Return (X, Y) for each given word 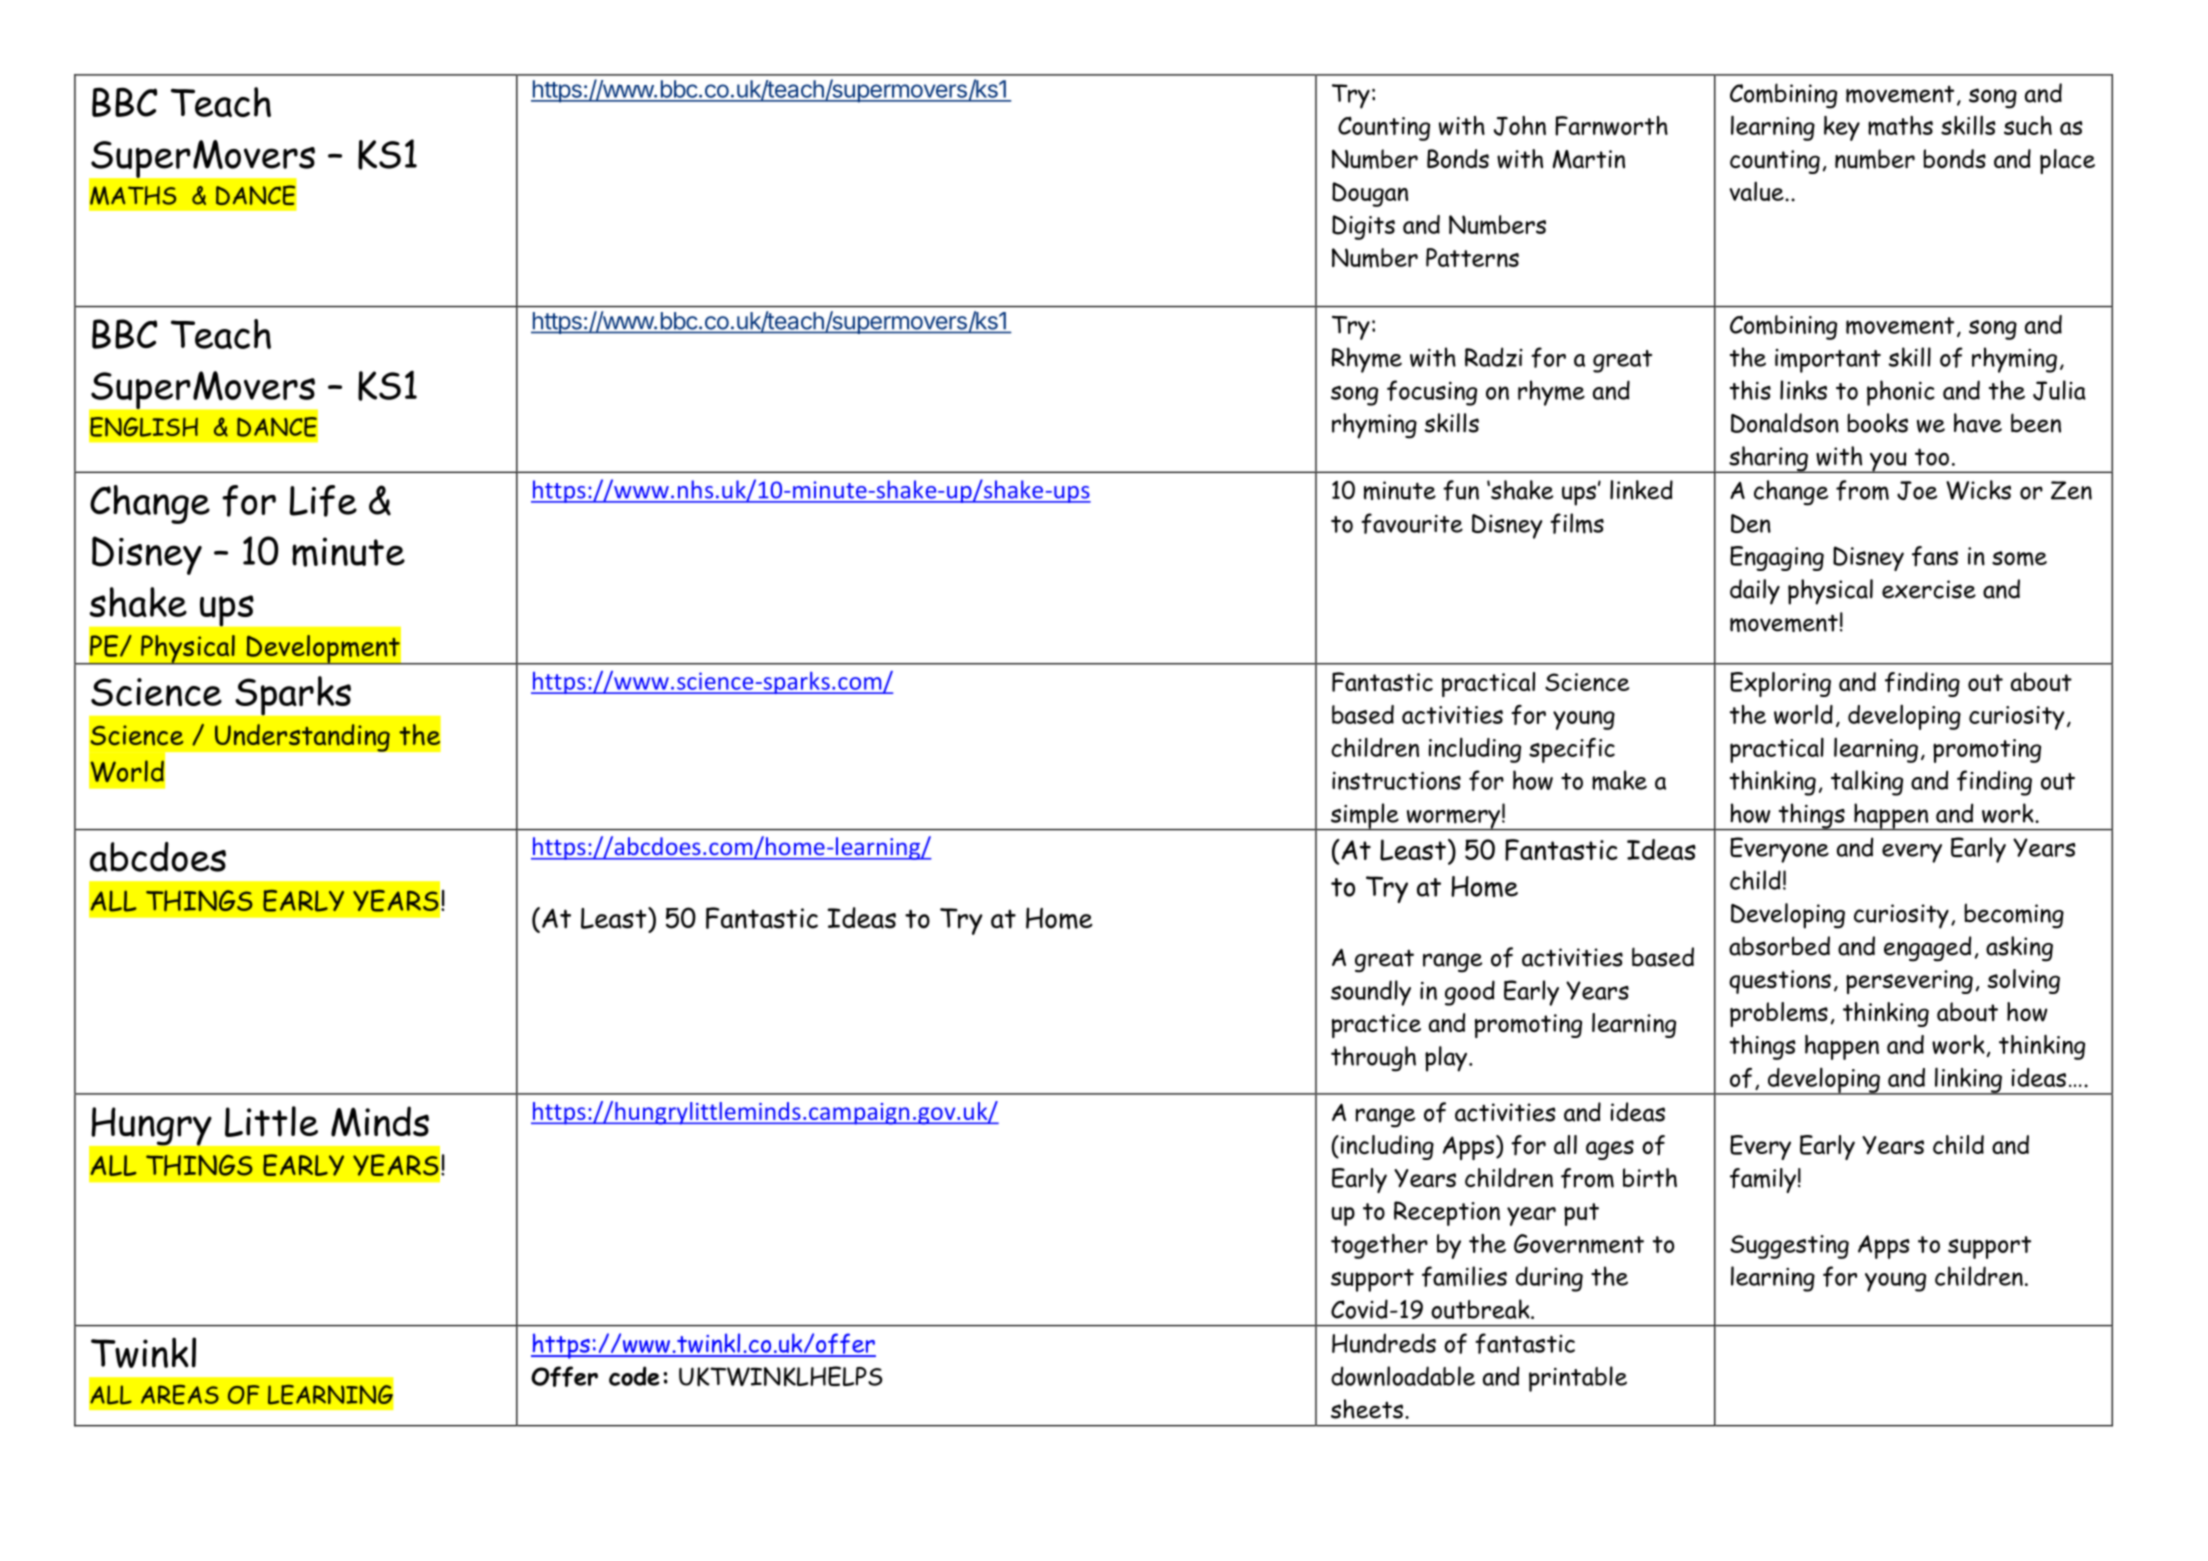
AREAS (180, 1395)
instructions (1396, 780)
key (1842, 128)
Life (323, 501)
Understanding (302, 738)
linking (1968, 1081)
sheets (1367, 1409)
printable (1578, 1379)
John (1520, 126)
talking (1867, 783)
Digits (1363, 227)
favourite (1412, 523)
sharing (1768, 459)
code (634, 1376)
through (1373, 1059)
